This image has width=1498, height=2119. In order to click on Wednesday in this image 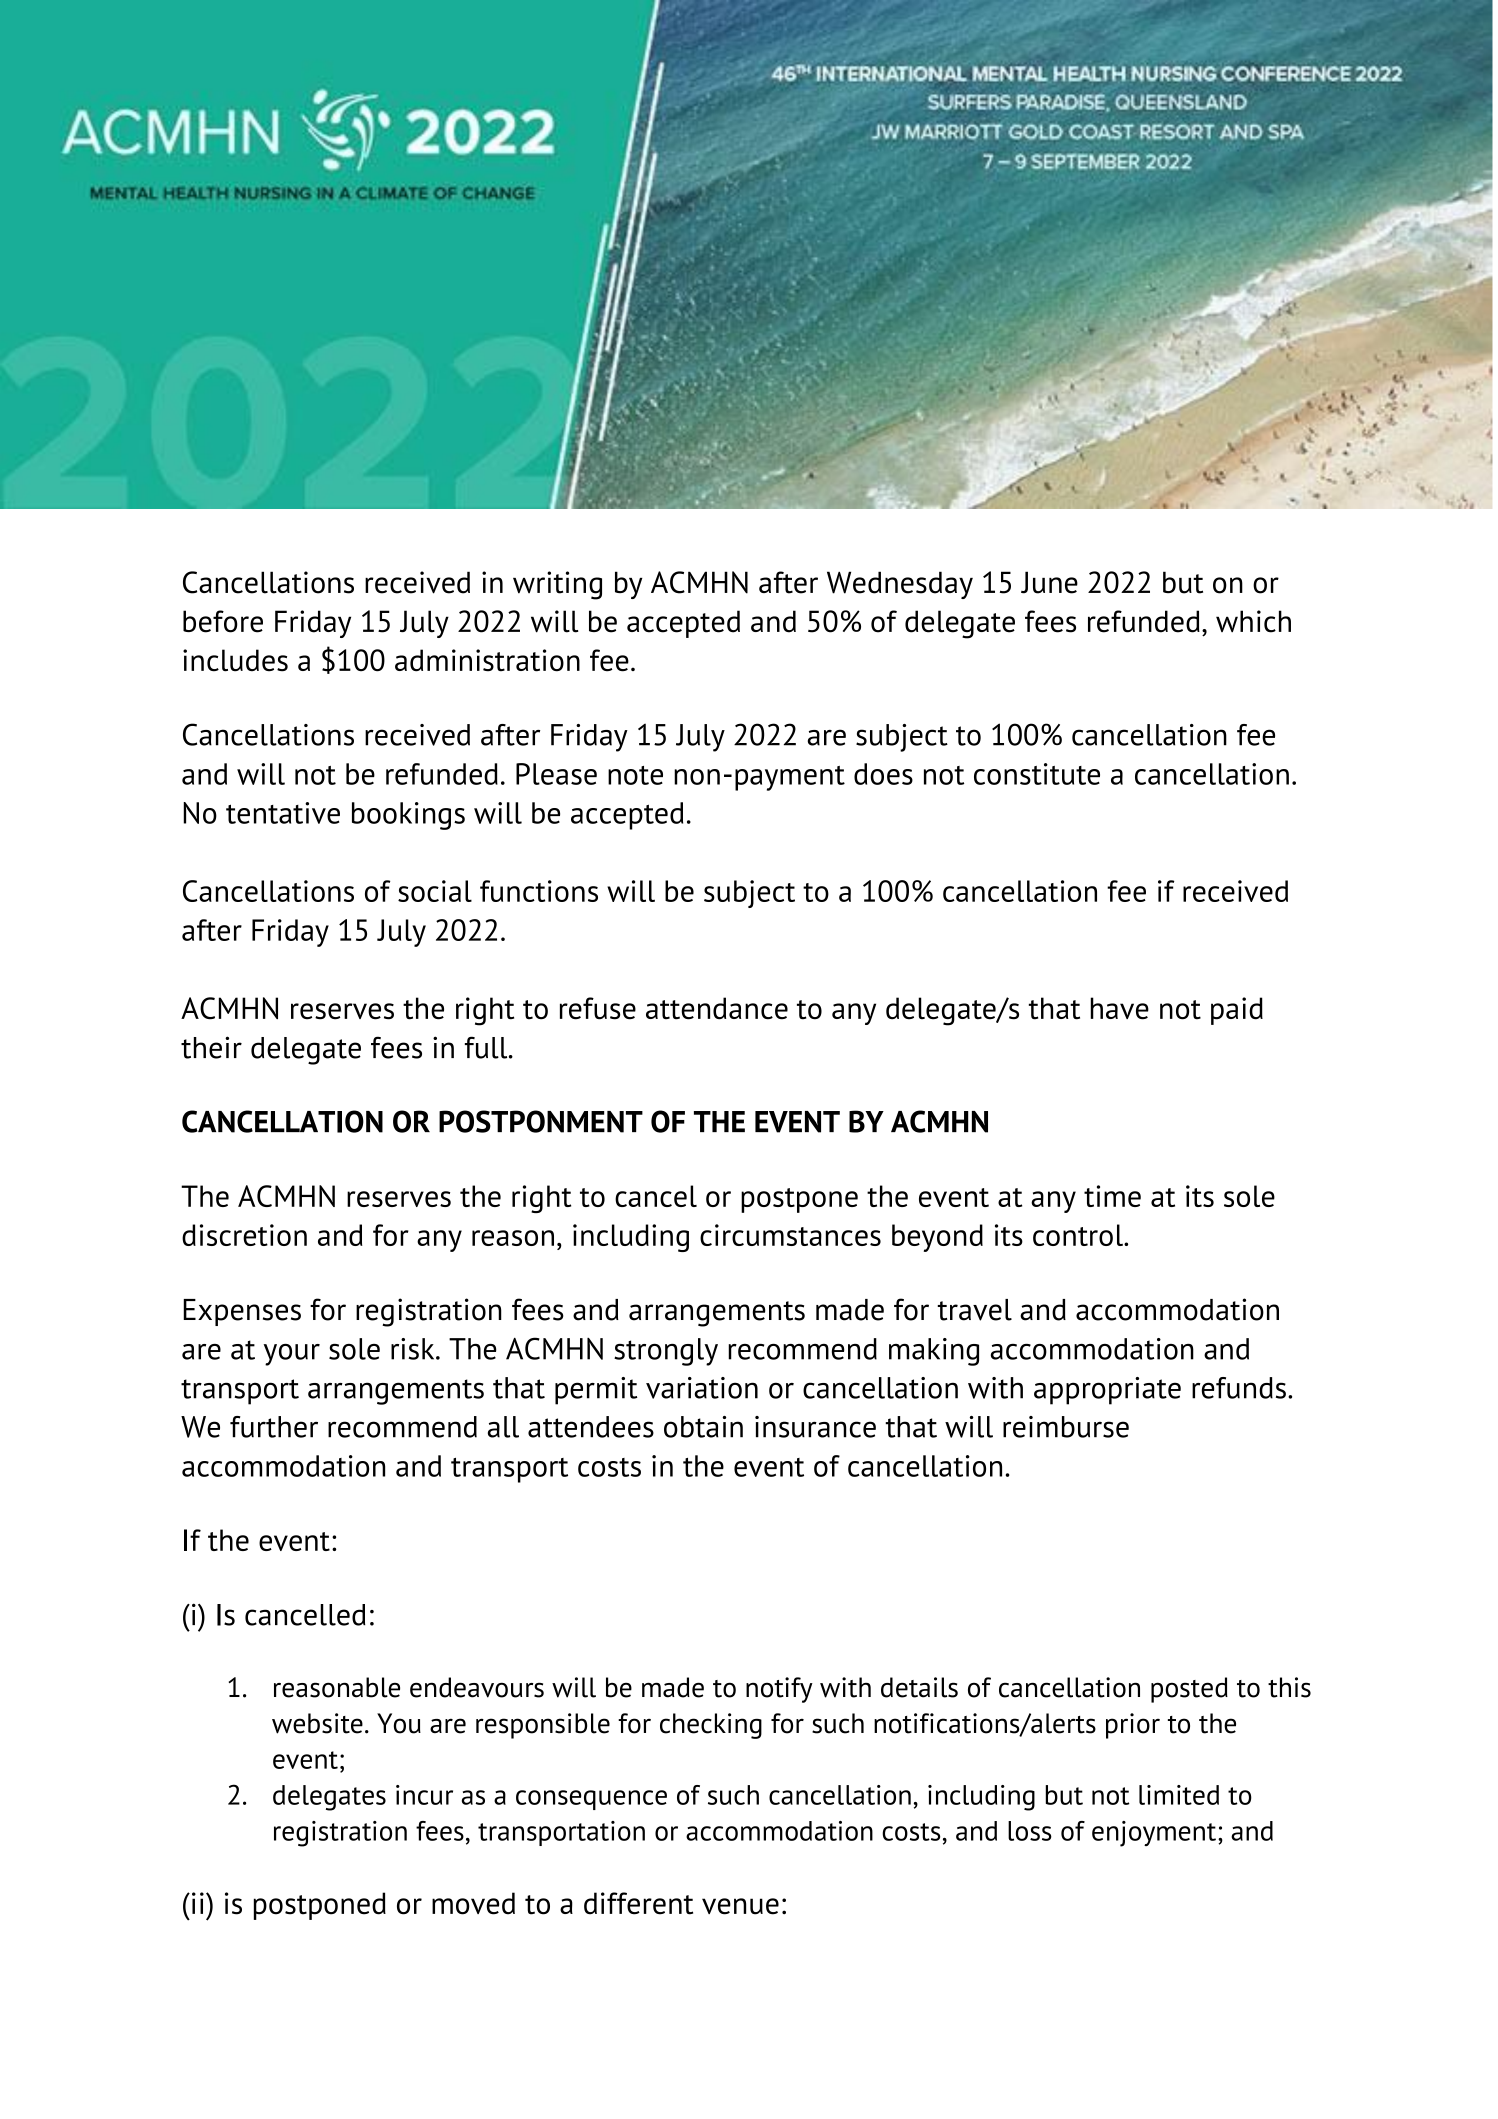, I will do `click(900, 585)`.
